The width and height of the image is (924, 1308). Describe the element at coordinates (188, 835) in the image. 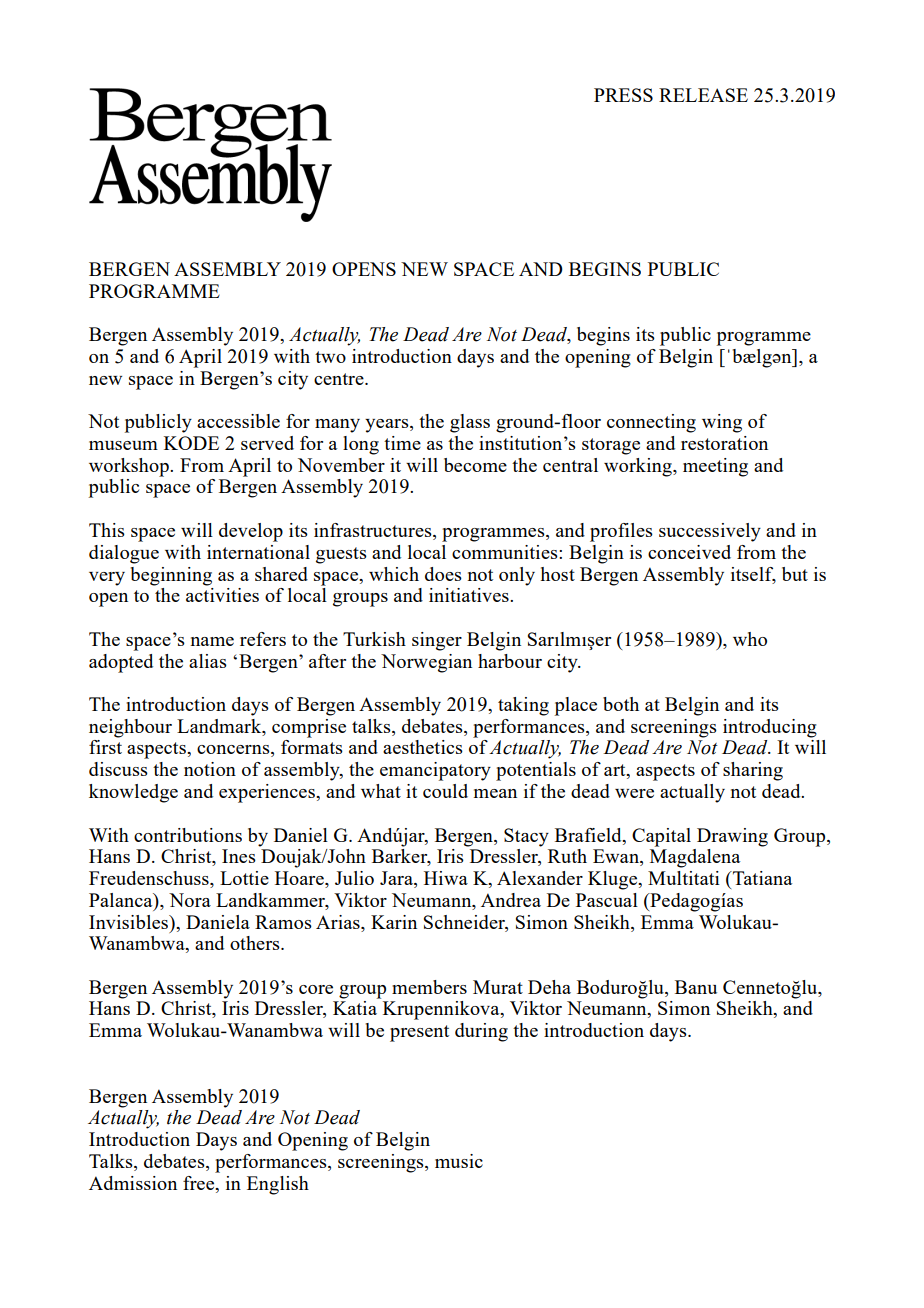

I see `contributions` at that location.
